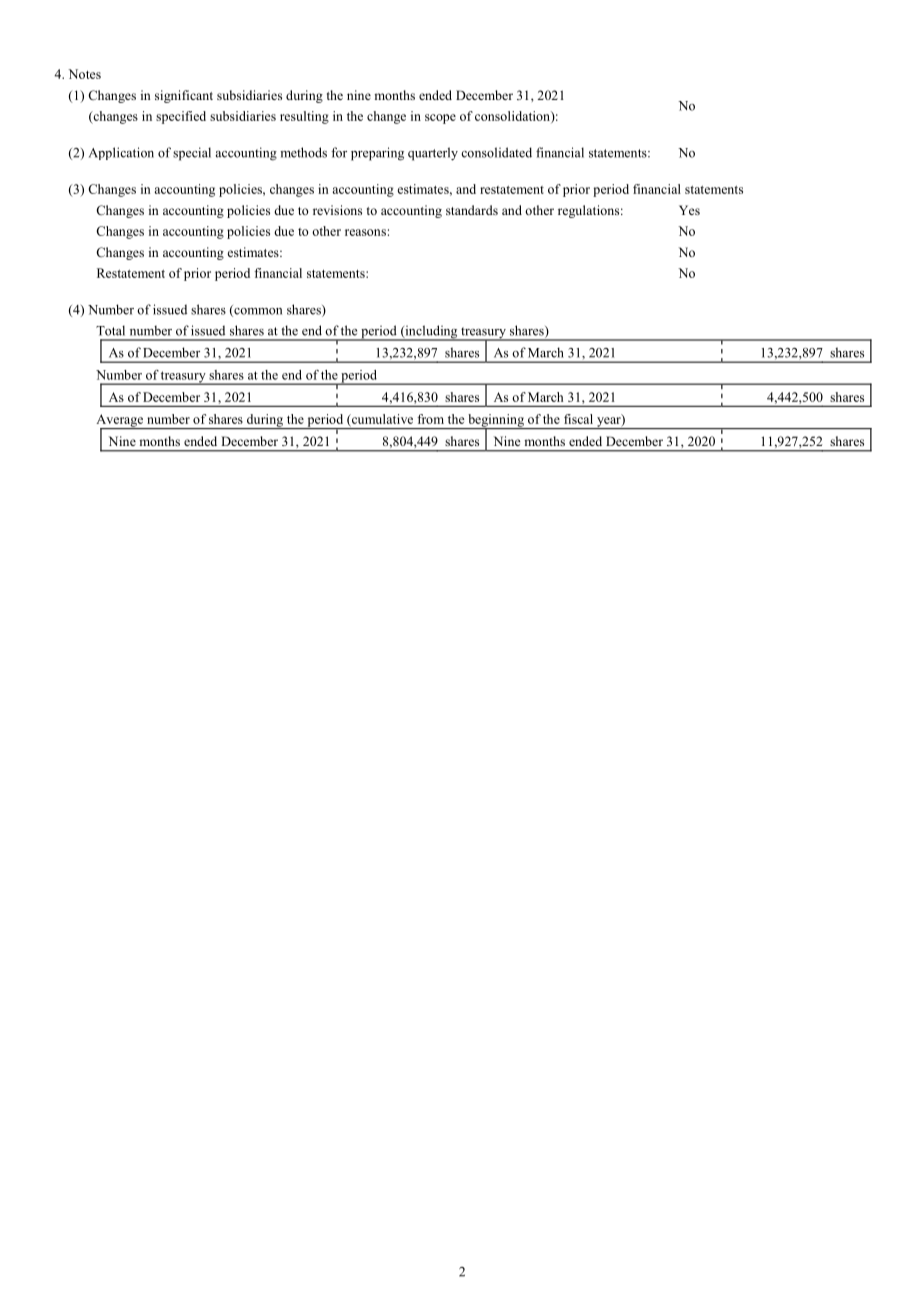 Image resolution: width=924 pixels, height=1308 pixels. I want to click on standards, so click(472, 210).
